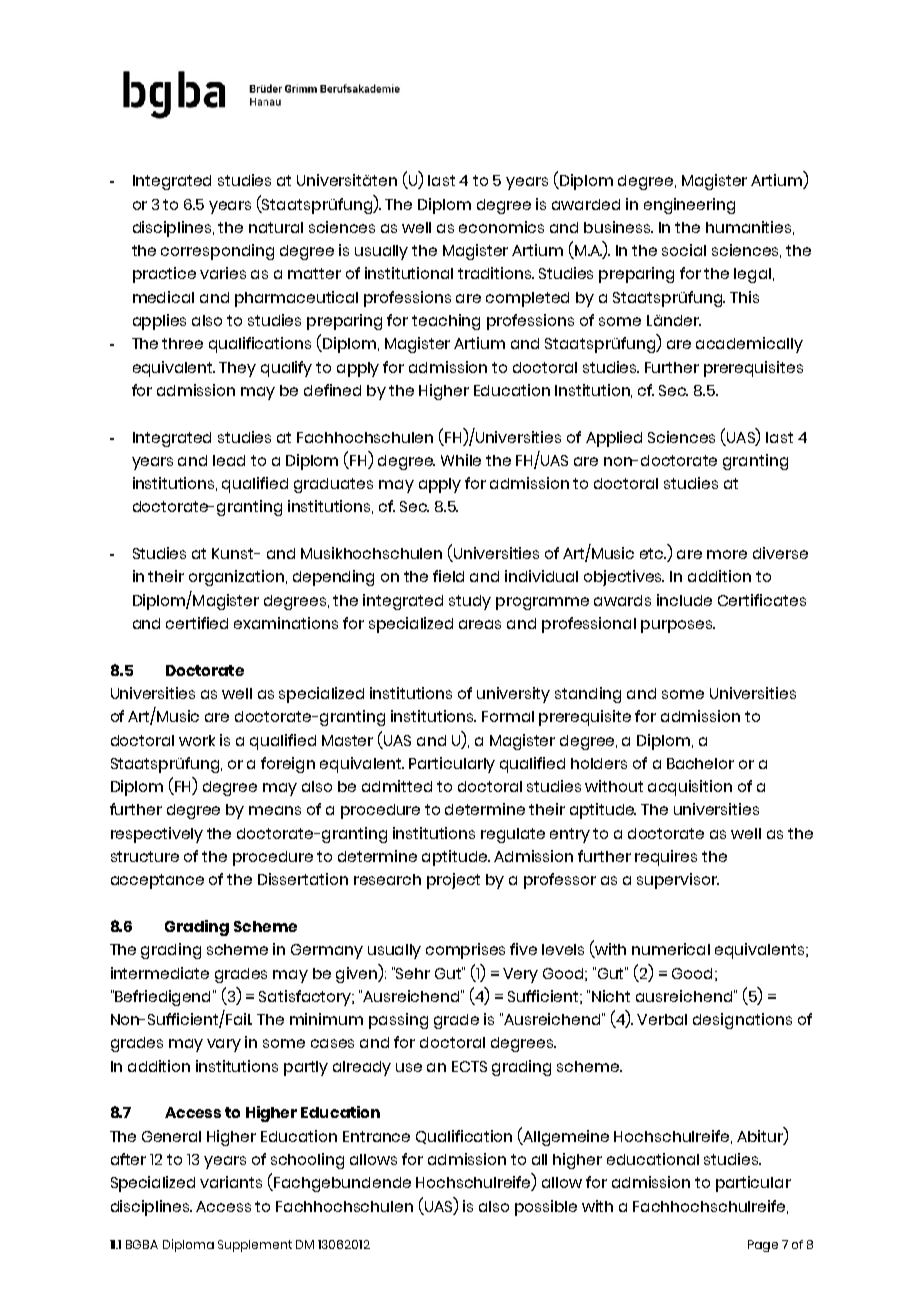  What do you see at coordinates (217, 252) in the screenshot?
I see `corresponding` at bounding box center [217, 252].
